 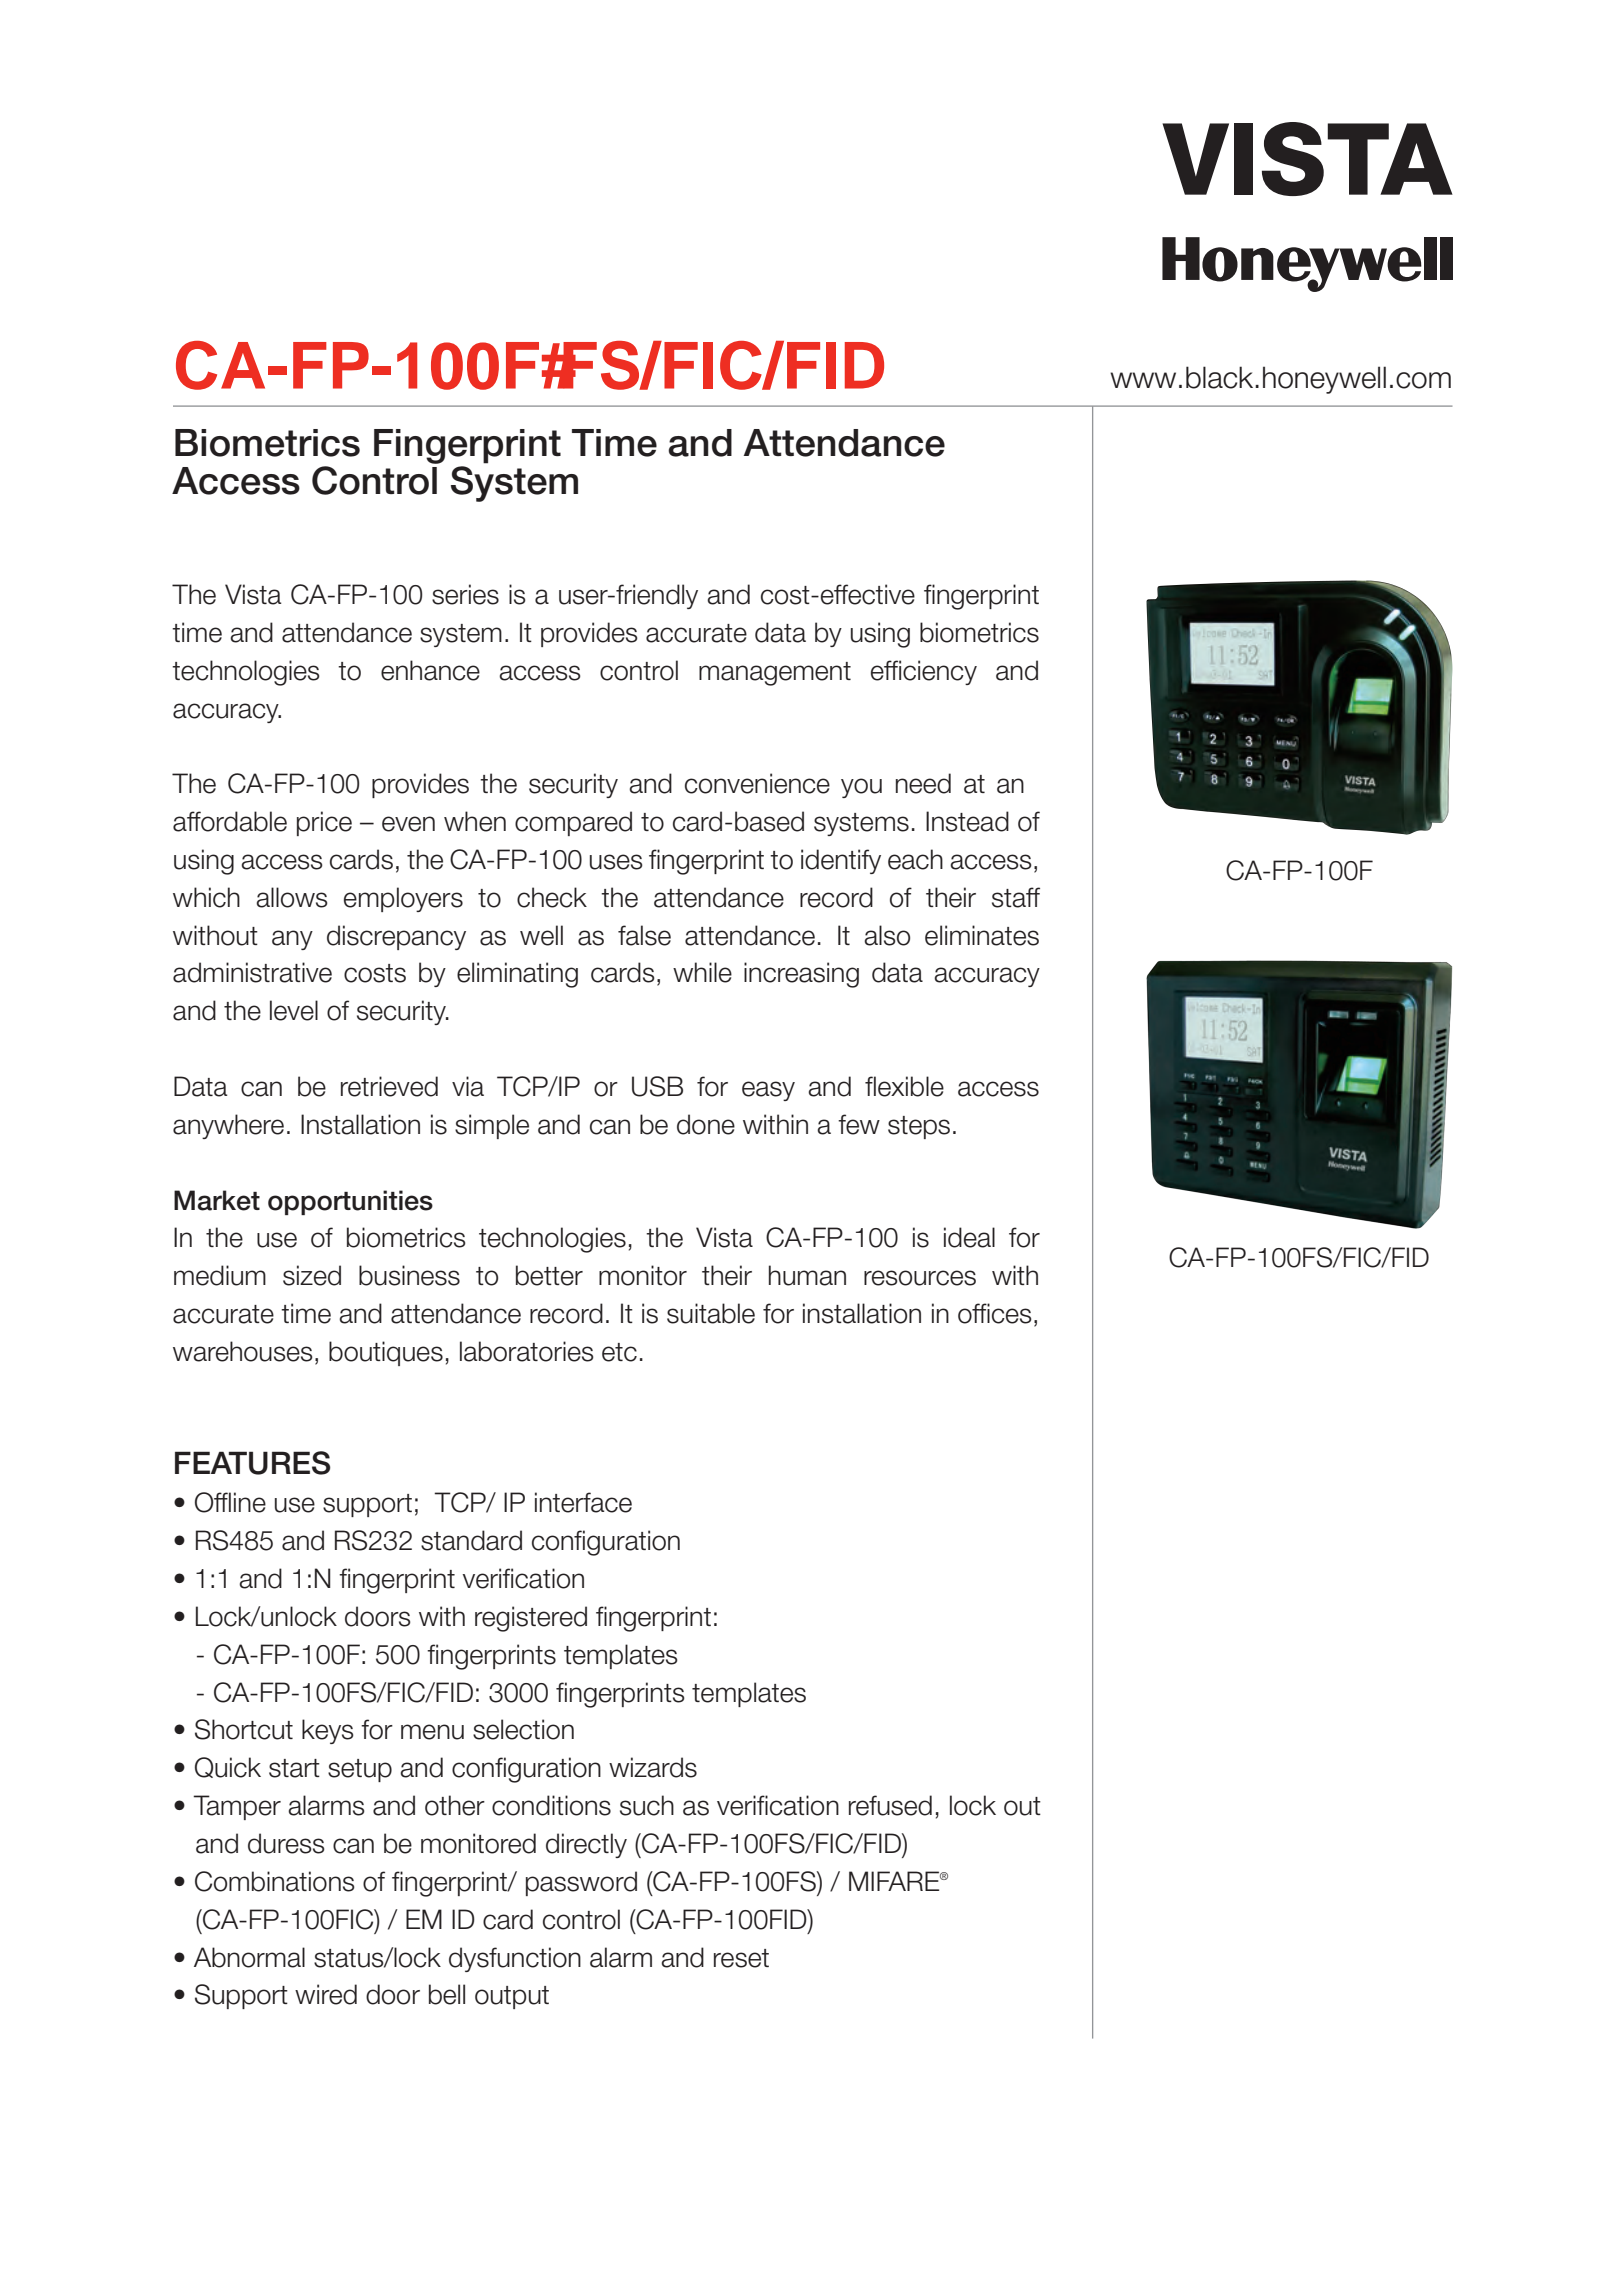 What do you see at coordinates (890, 1805) in the image?
I see `refused` at bounding box center [890, 1805].
